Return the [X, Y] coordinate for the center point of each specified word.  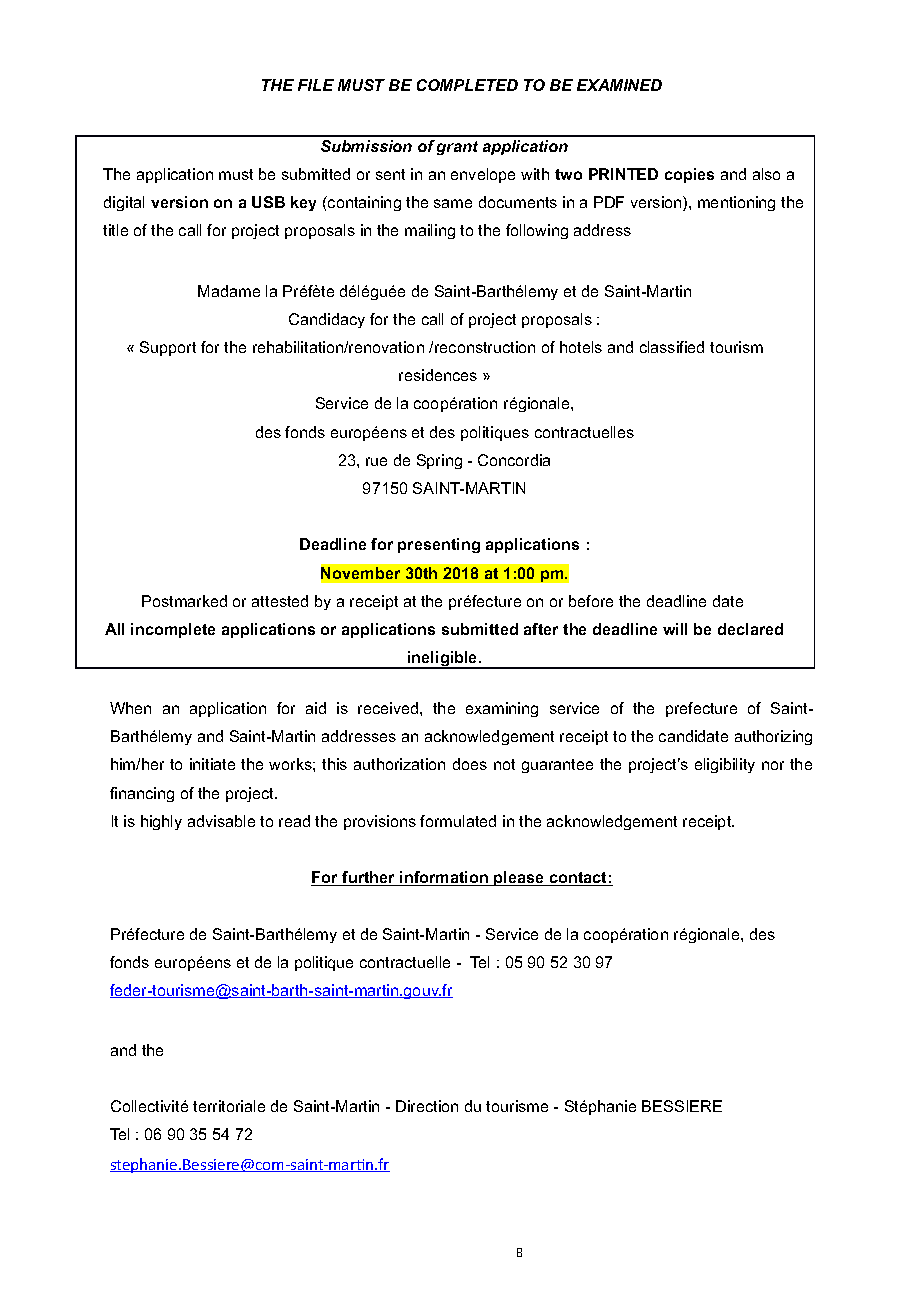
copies [689, 175]
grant [457, 148]
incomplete [173, 630]
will [675, 629]
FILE [316, 85]
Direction [427, 1106]
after [541, 629]
